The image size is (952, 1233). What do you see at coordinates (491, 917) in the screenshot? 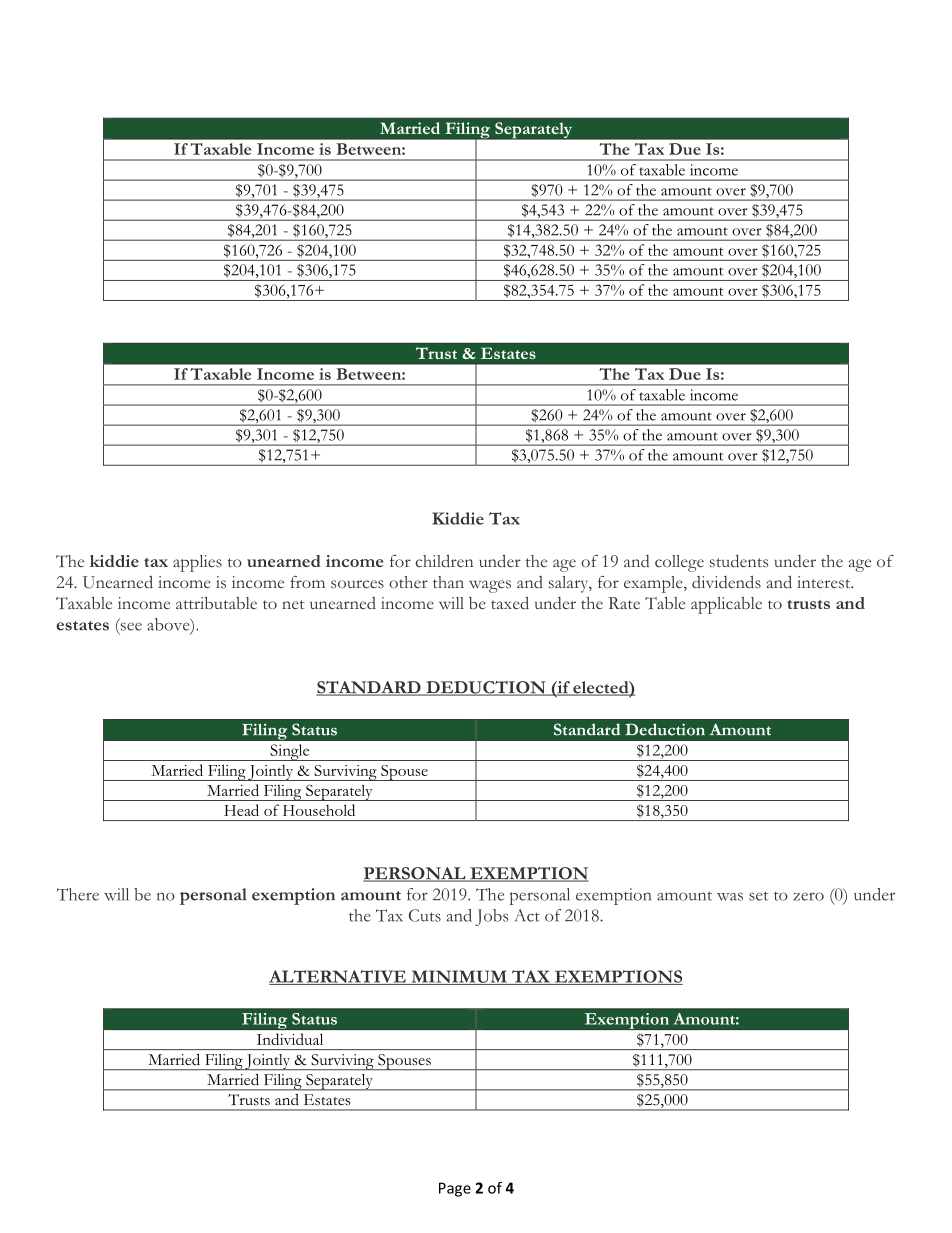
I see `Jobs` at bounding box center [491, 917].
